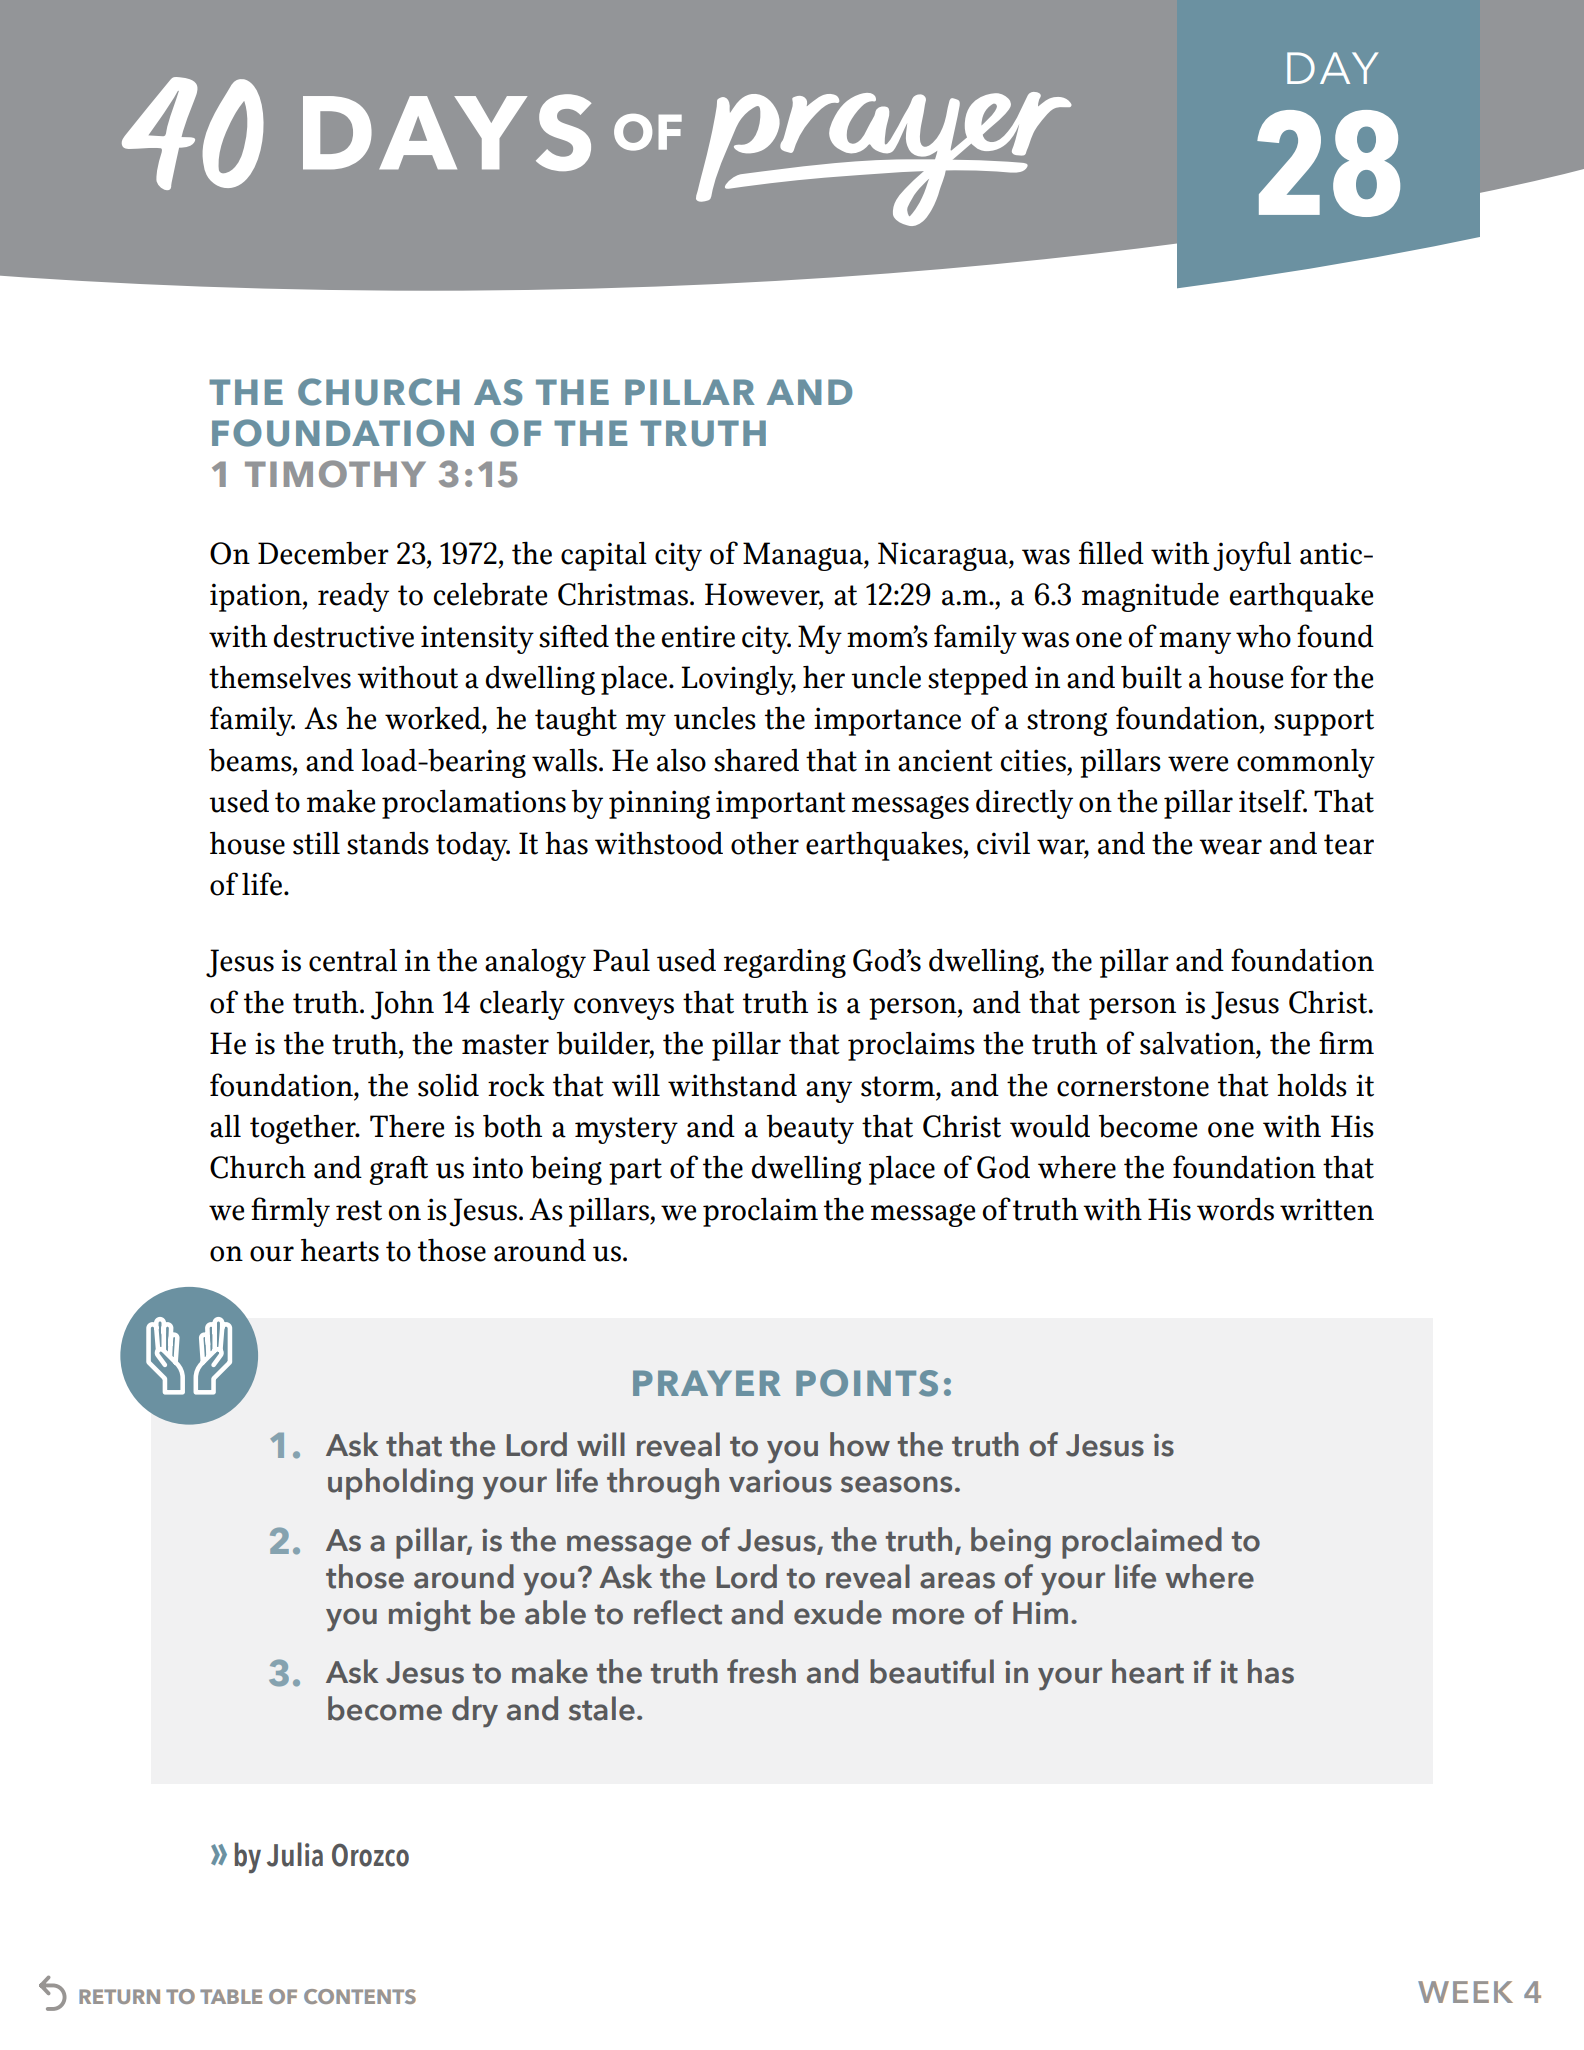  What do you see at coordinates (295, 1854) in the image?
I see `Julia` at bounding box center [295, 1854].
